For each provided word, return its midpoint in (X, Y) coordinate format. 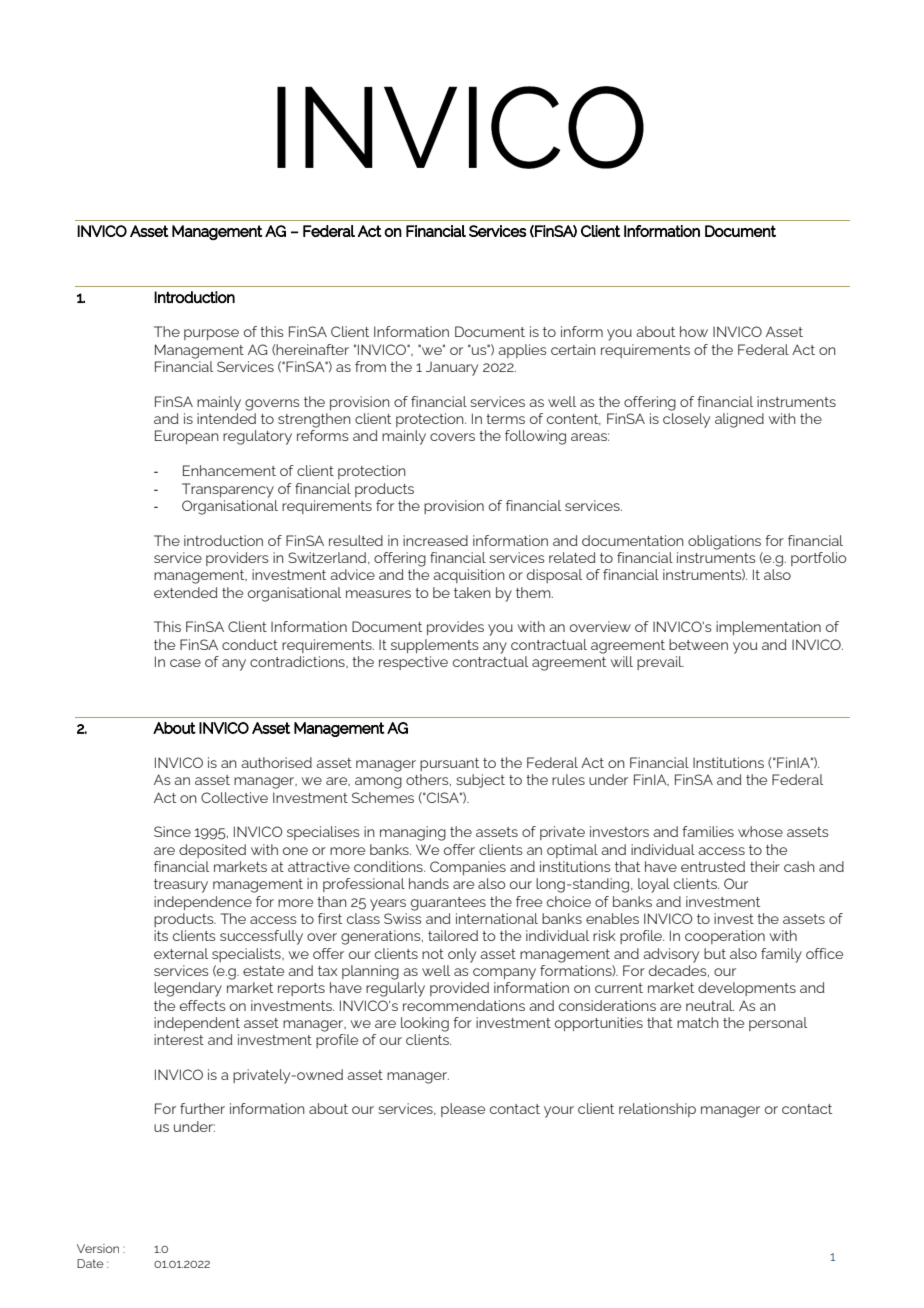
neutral (710, 1005)
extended (186, 592)
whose (760, 831)
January (452, 369)
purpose (211, 334)
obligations (724, 542)
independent (197, 1024)
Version (98, 1248)
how (694, 331)
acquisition (469, 576)
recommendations (464, 1005)
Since (172, 831)
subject (480, 781)
